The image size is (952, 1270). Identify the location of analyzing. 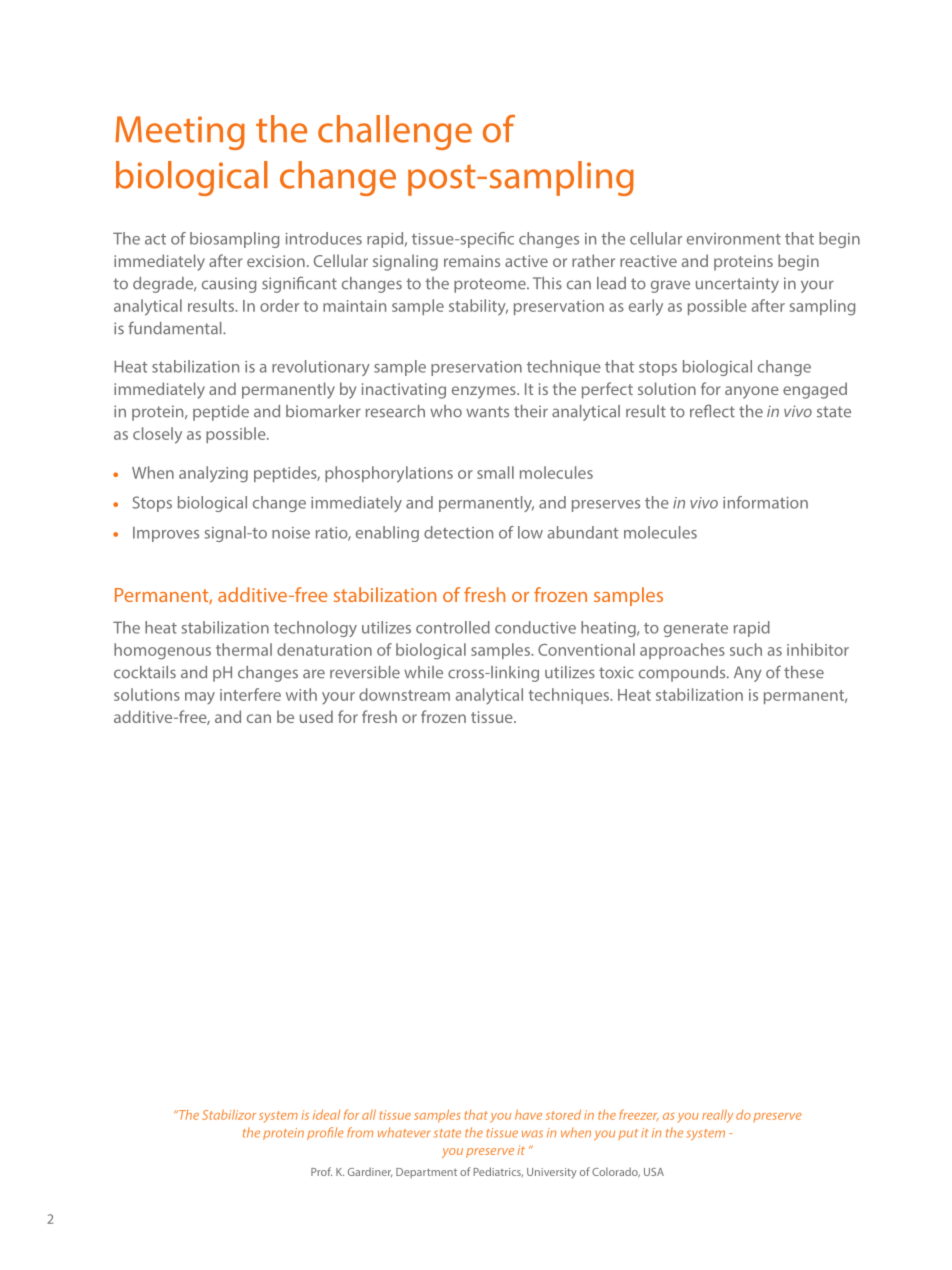
(213, 474).
